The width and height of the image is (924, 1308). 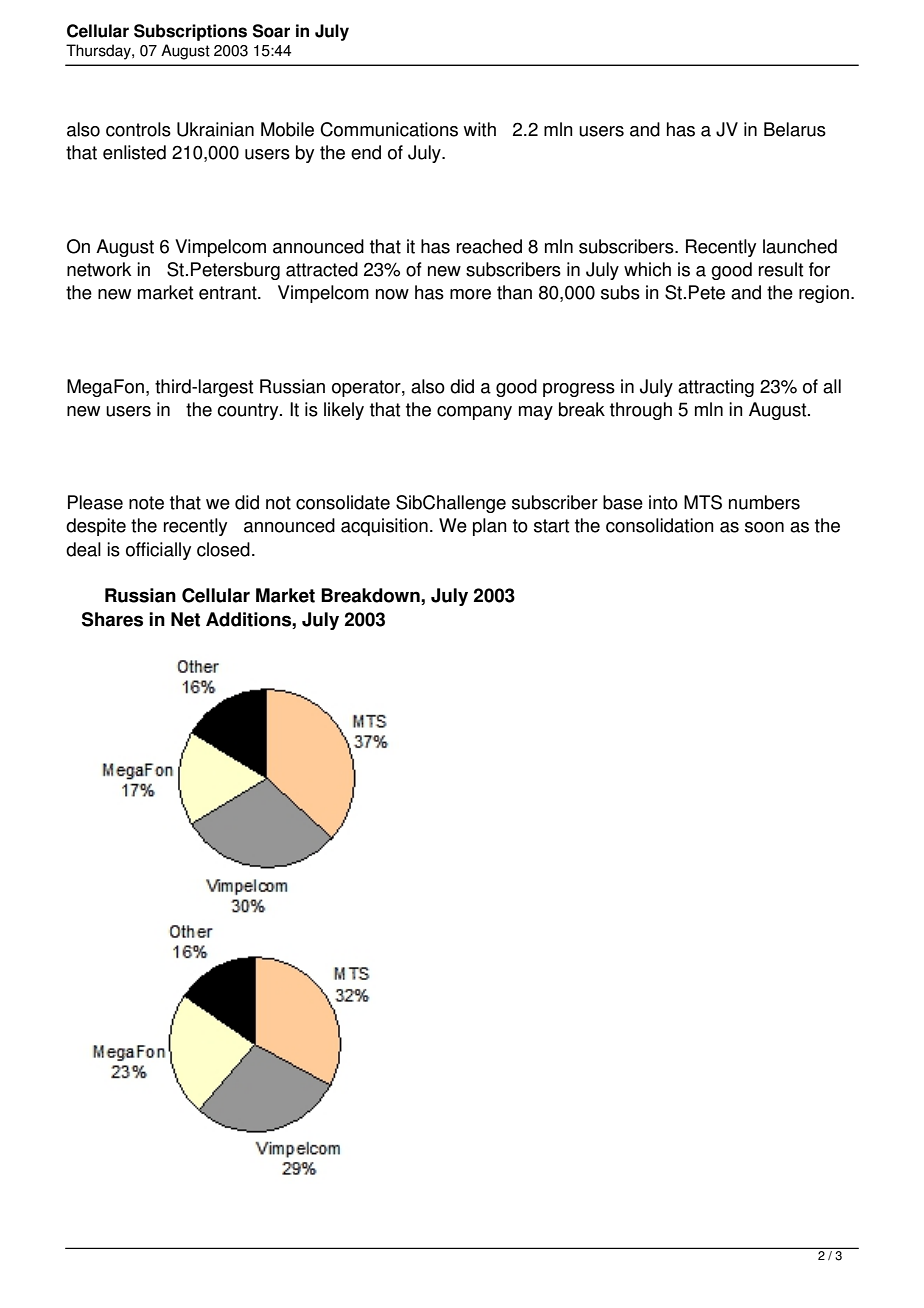 What do you see at coordinates (764, 527) in the image?
I see `soon` at bounding box center [764, 527].
